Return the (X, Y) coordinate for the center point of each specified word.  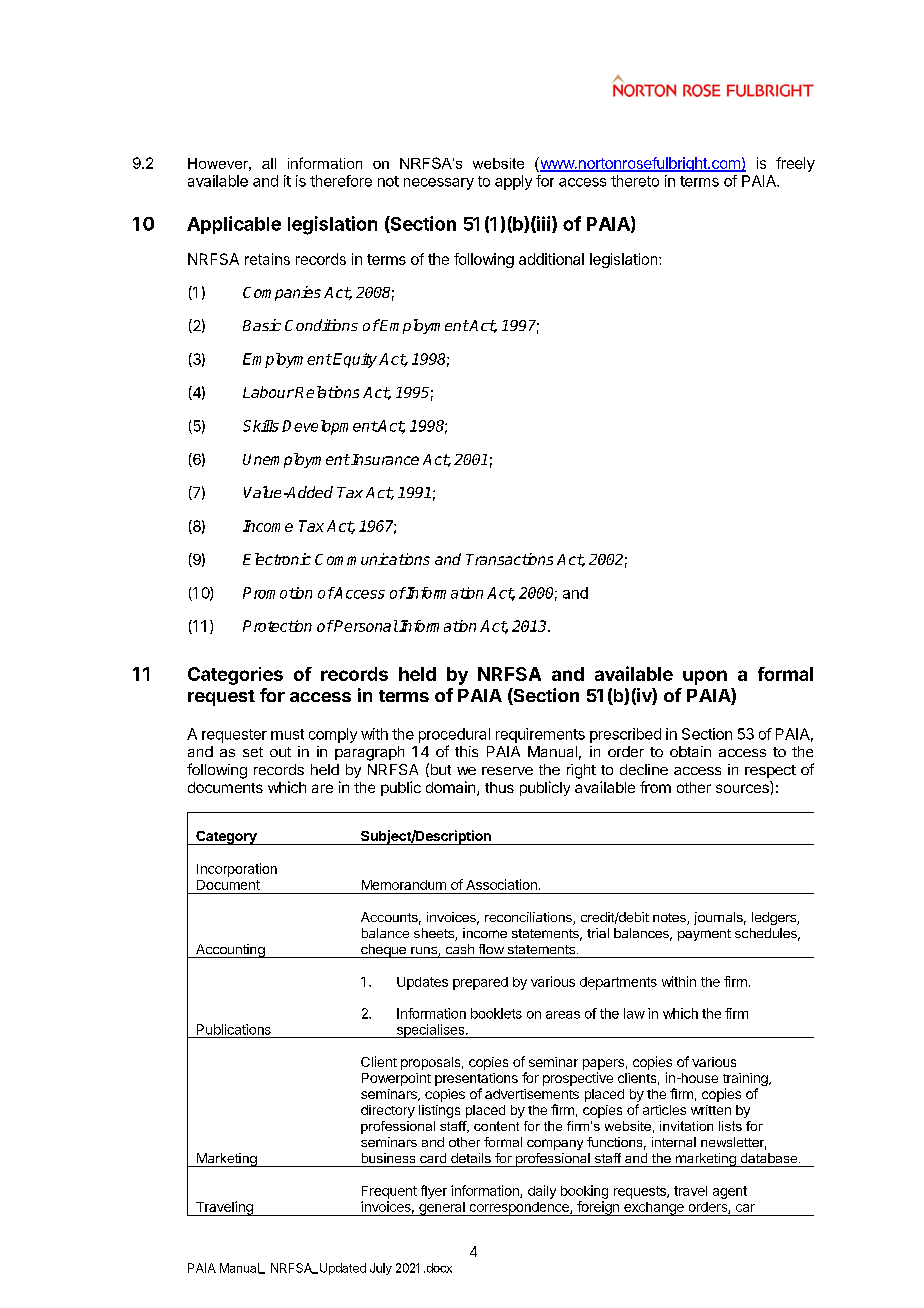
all (269, 163)
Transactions (509, 559)
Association (501, 884)
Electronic (277, 559)
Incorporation (237, 870)
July (381, 1269)
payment (704, 935)
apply (513, 182)
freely (795, 164)
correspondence (519, 1209)
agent (730, 1192)
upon (705, 677)
